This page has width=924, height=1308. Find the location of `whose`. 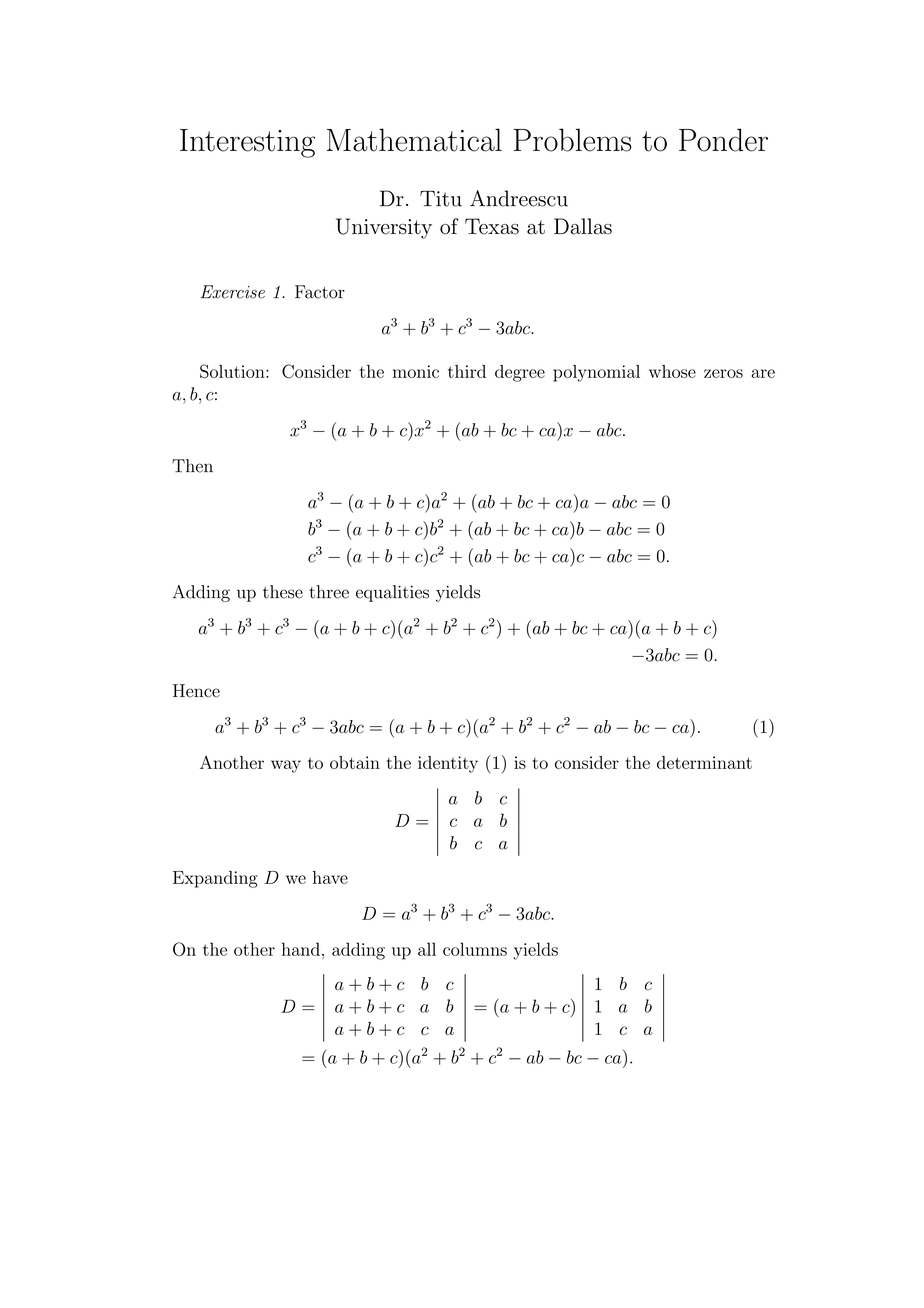

whose is located at coordinates (672, 371).
